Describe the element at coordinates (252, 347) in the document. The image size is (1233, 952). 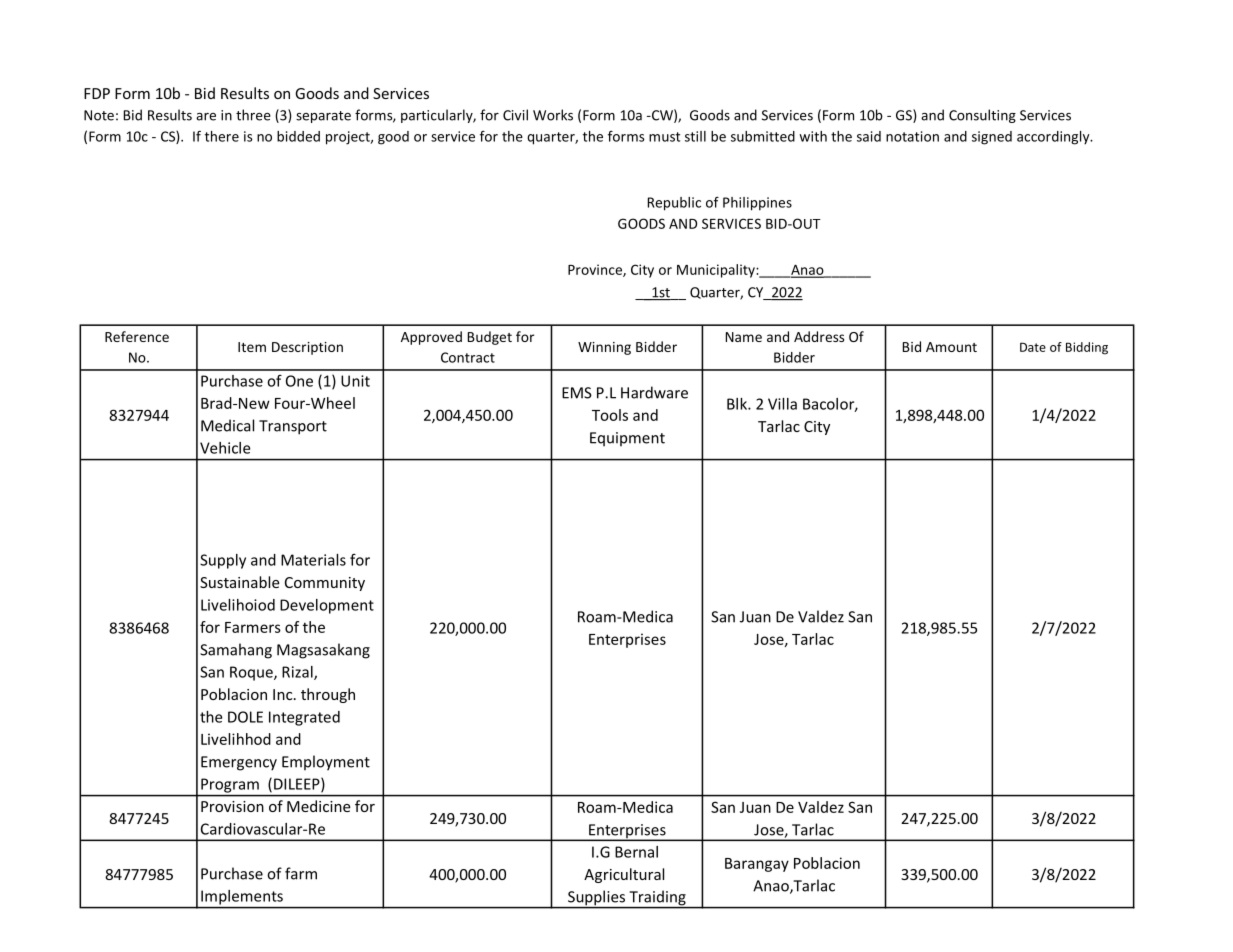
I see `Item` at that location.
